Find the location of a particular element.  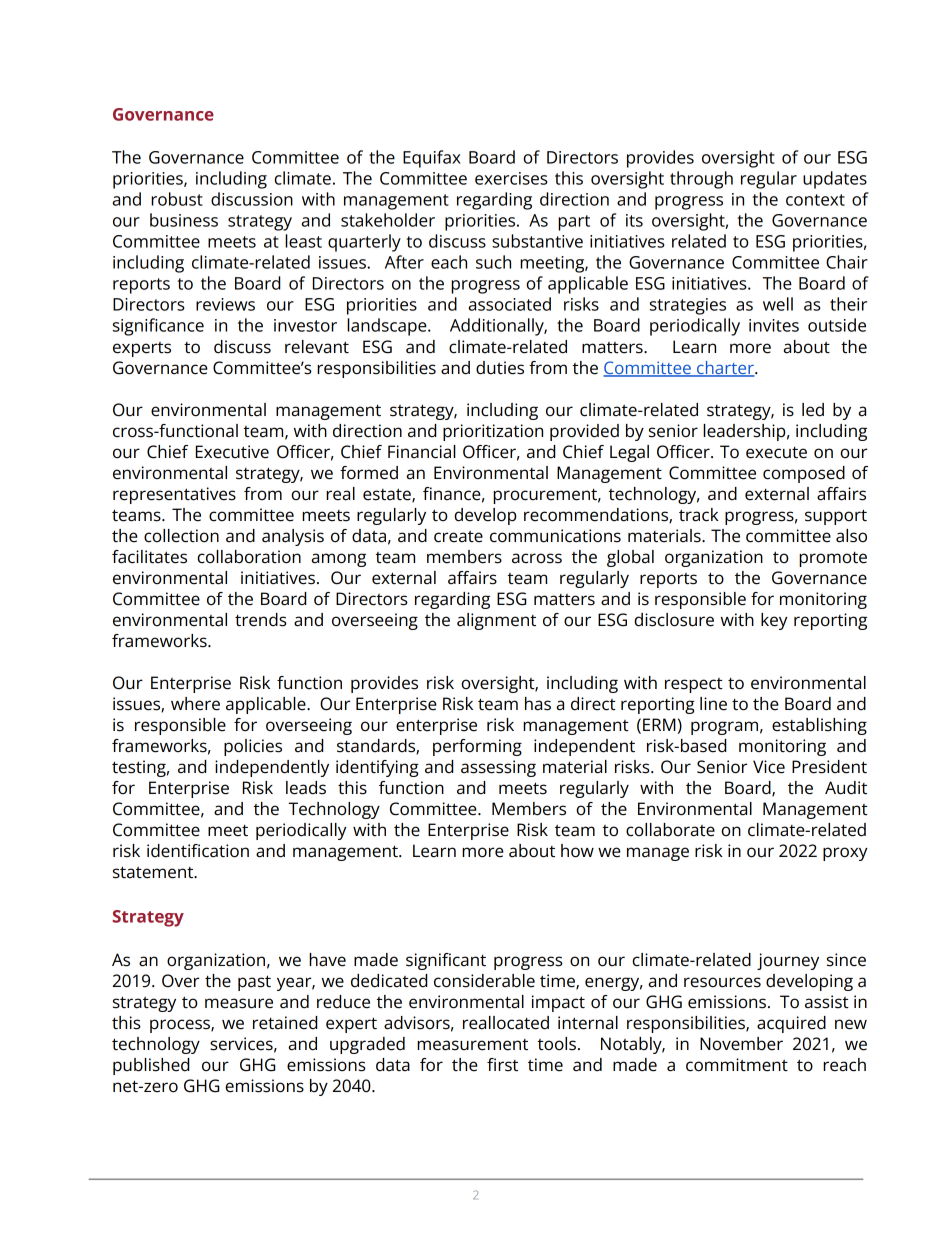

exercises is located at coordinates (511, 178).
